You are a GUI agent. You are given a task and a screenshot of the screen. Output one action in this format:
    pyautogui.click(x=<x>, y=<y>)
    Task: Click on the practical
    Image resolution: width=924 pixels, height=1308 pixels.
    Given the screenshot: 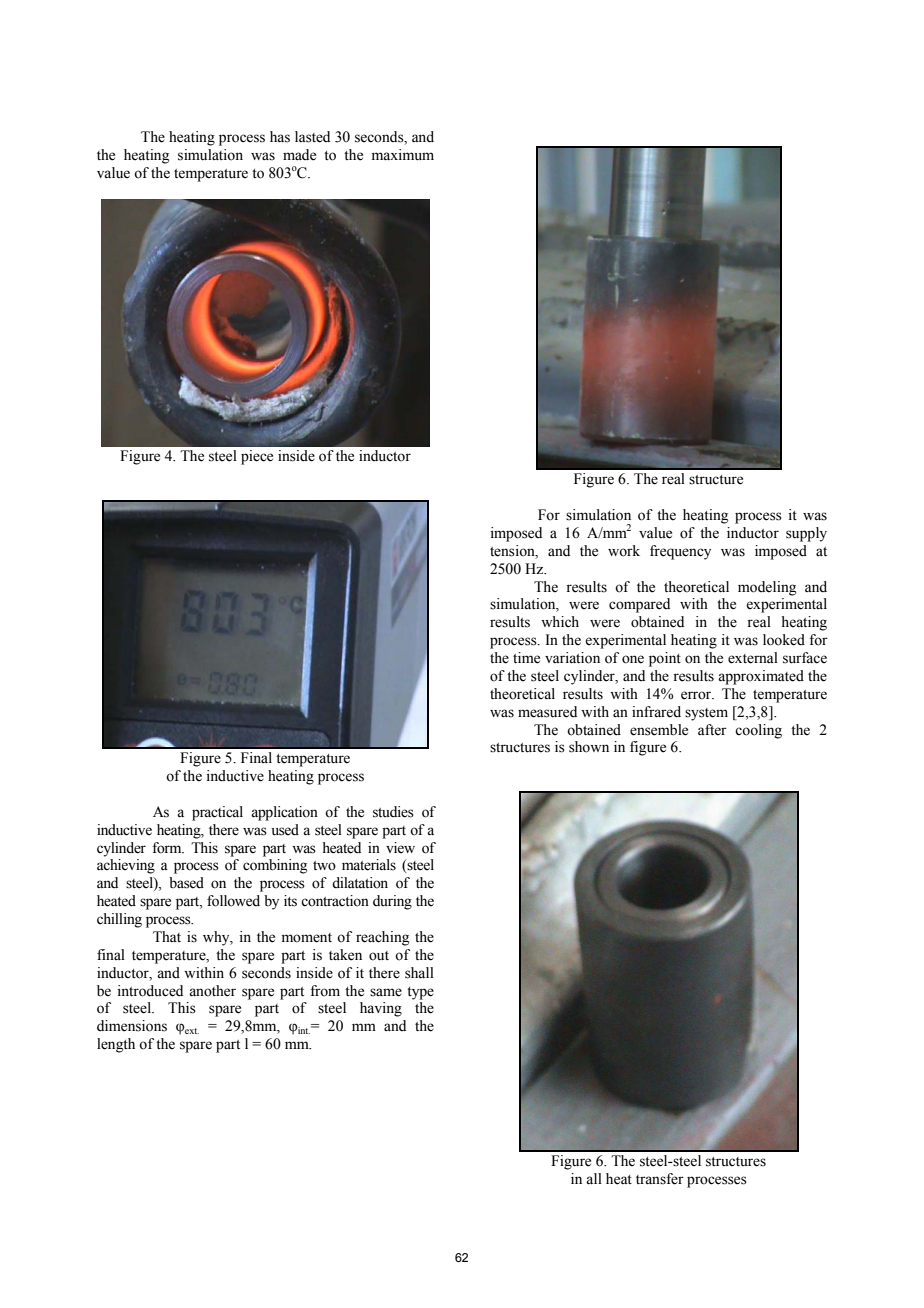 What is the action you would take?
    pyautogui.click(x=217, y=813)
